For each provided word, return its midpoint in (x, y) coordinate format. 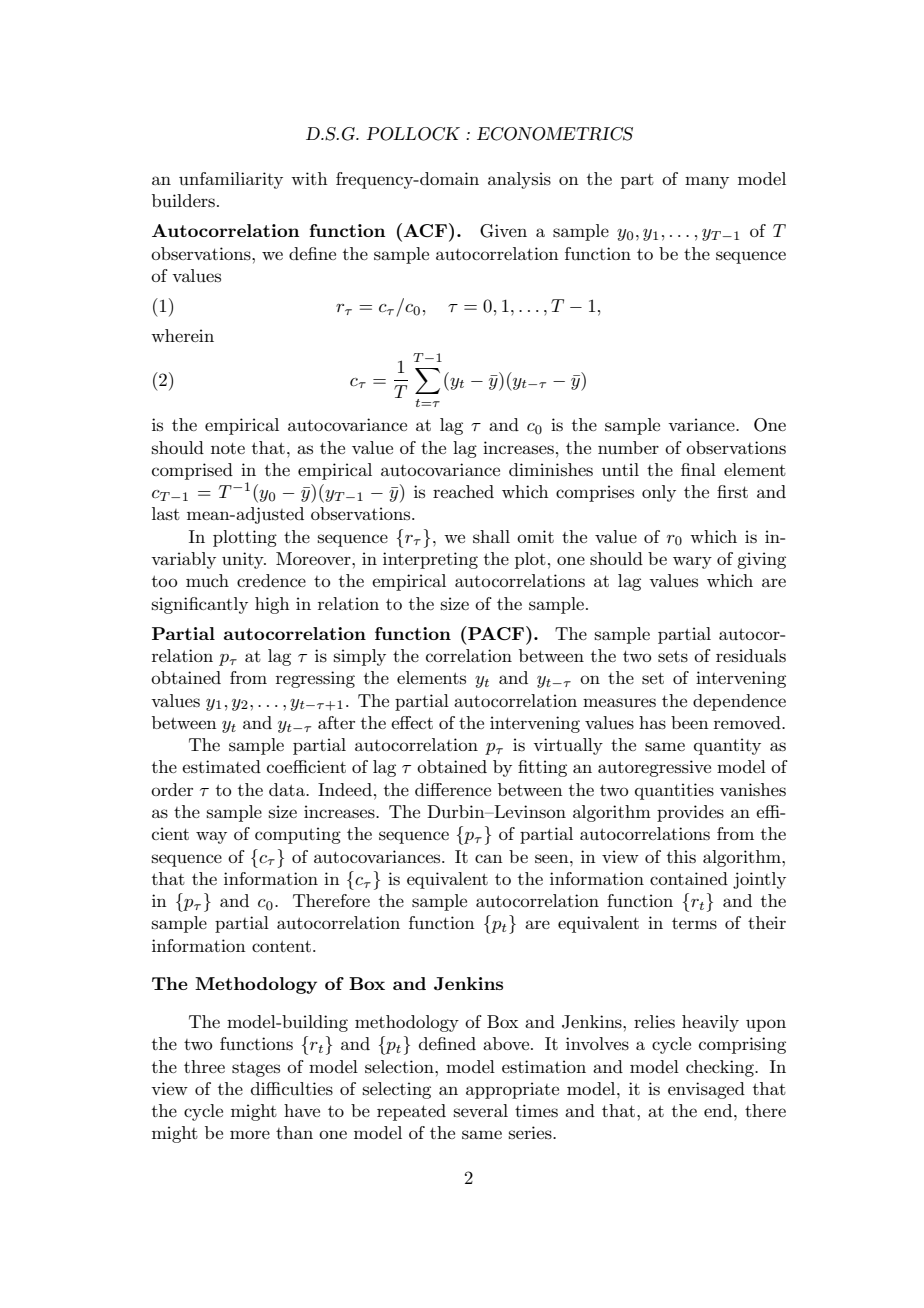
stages (256, 1069)
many (707, 182)
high (272, 605)
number (628, 447)
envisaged (706, 1090)
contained (689, 878)
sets (673, 657)
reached (463, 491)
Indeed (345, 789)
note (228, 448)
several (481, 1110)
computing (298, 835)
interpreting (430, 560)
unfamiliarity (231, 180)
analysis (519, 180)
